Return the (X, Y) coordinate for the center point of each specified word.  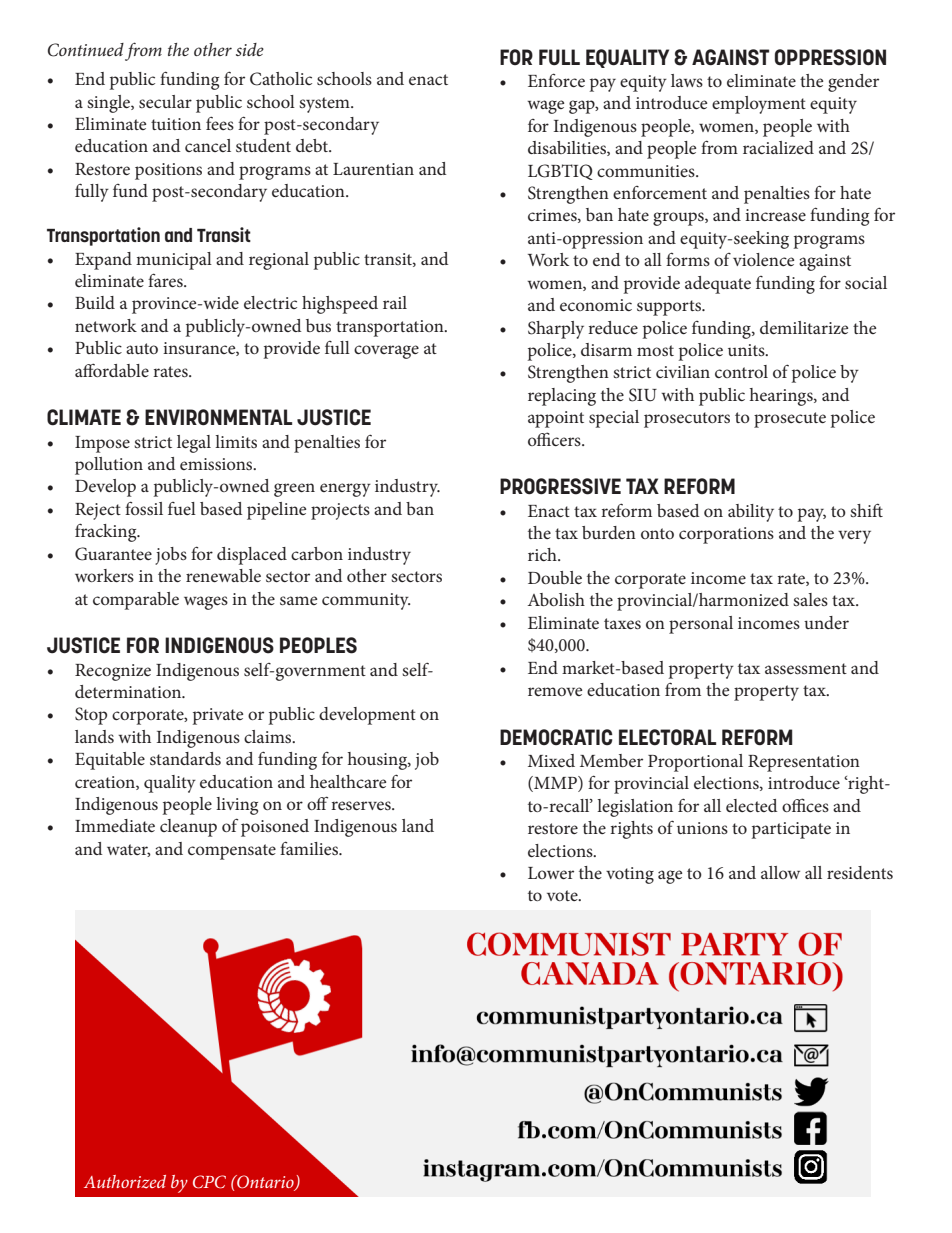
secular (165, 101)
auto (142, 348)
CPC (209, 1182)
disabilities (568, 148)
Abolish (556, 599)
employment (759, 105)
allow (780, 872)
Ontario (265, 1183)
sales (810, 599)
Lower (551, 873)
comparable (136, 601)
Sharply (556, 330)
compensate (232, 852)
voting (630, 875)
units (747, 350)
